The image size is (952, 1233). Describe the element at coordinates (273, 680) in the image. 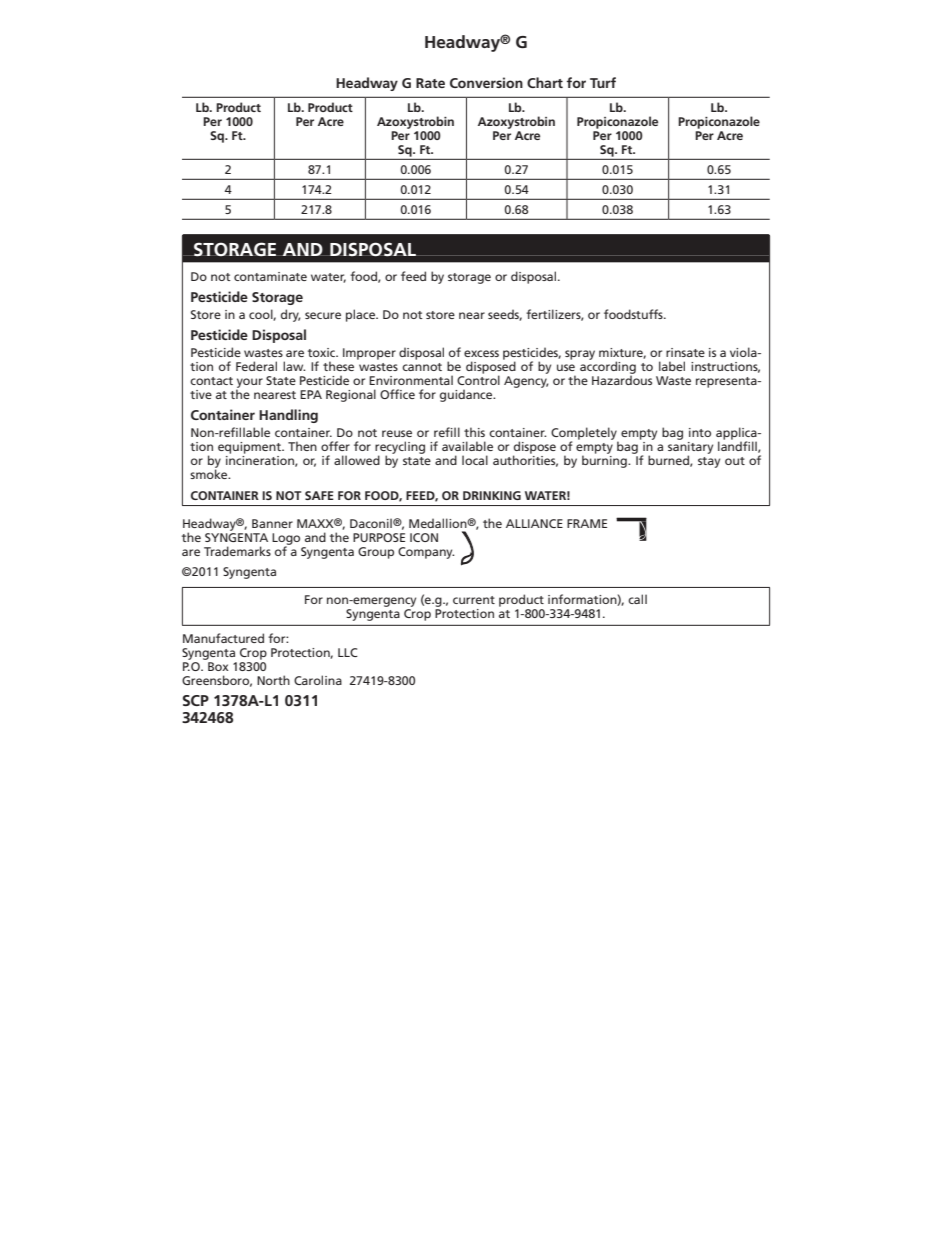

I see `North` at that location.
